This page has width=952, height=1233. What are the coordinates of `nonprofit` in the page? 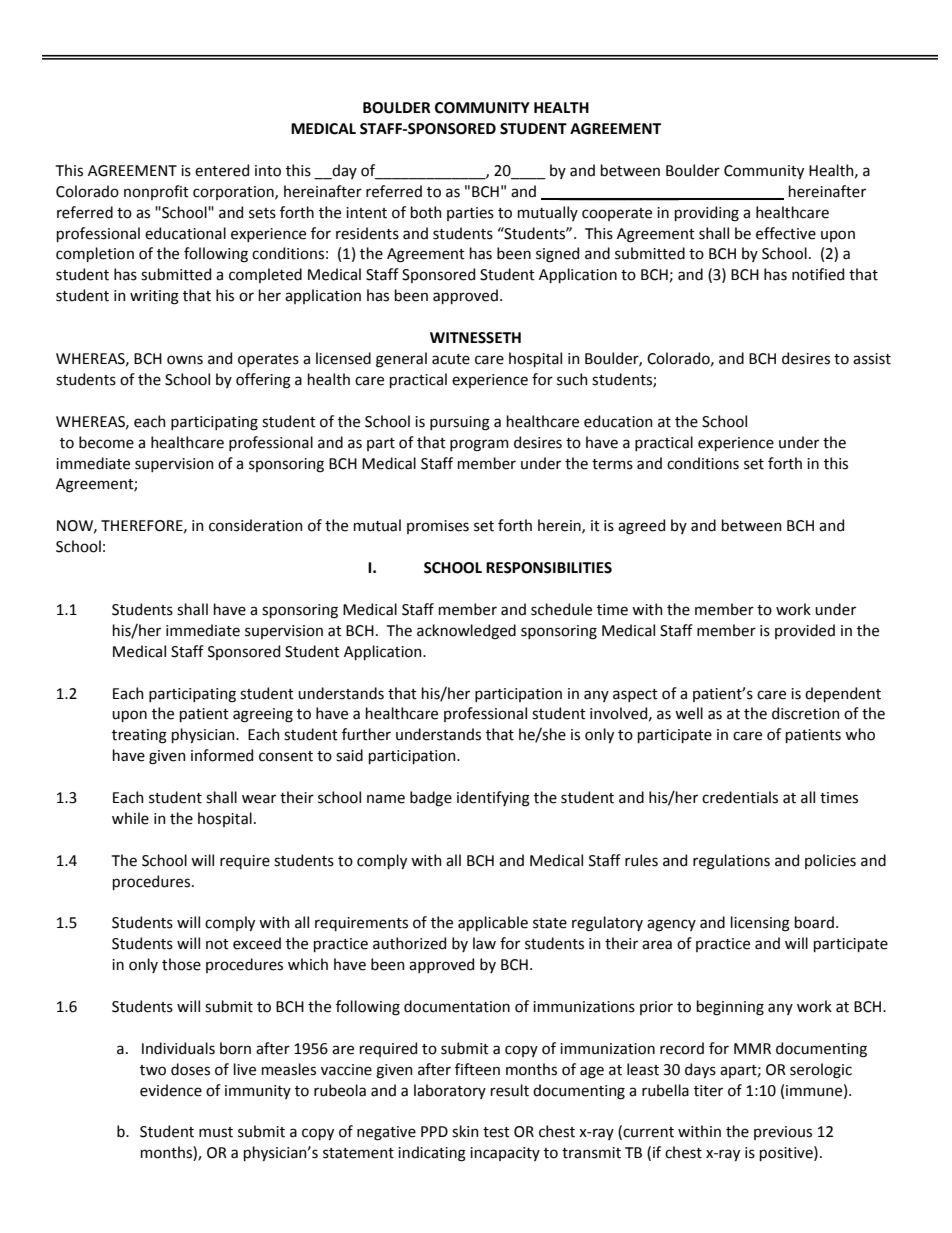 It's located at (156, 192).
